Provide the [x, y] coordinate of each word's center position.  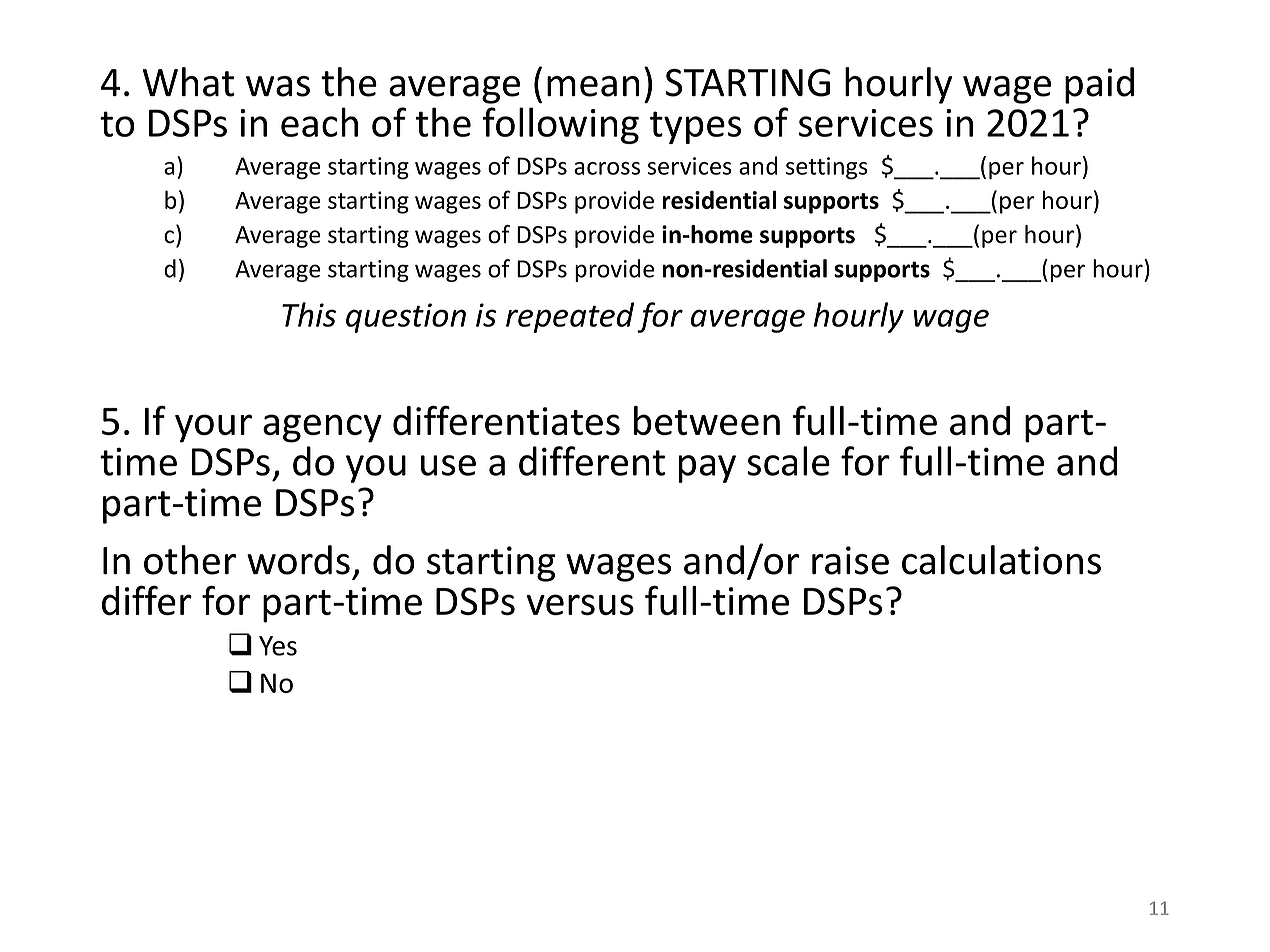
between [707, 420]
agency [322, 428]
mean [593, 86]
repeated [570, 317]
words [298, 560]
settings [827, 168]
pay [707, 469]
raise [850, 560]
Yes [278, 646]
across [607, 168]
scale [788, 461]
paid [1099, 85]
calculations [1001, 560]
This [309, 314]
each [319, 122]
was [278, 86]
